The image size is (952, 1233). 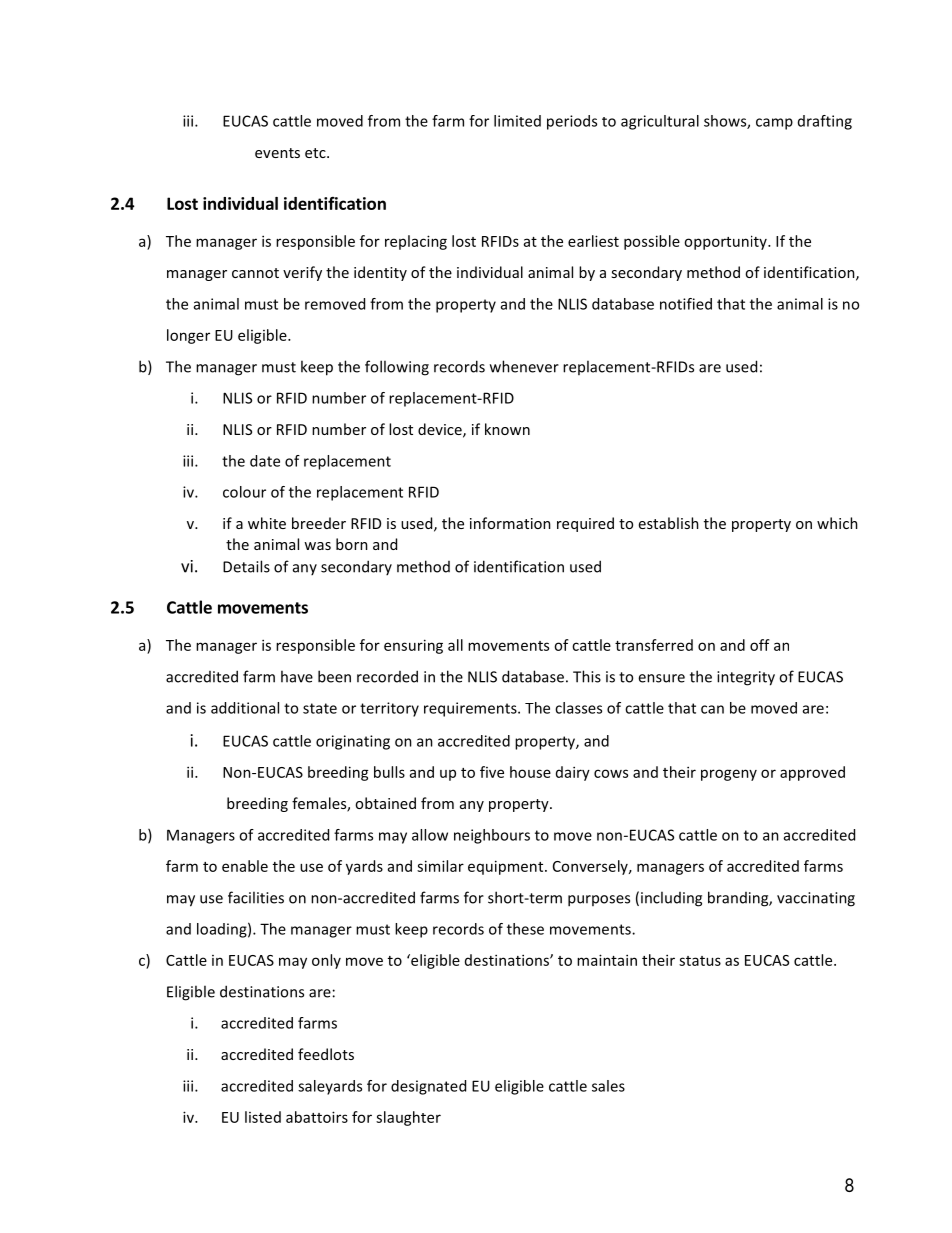 I want to click on progeny, so click(x=729, y=775).
